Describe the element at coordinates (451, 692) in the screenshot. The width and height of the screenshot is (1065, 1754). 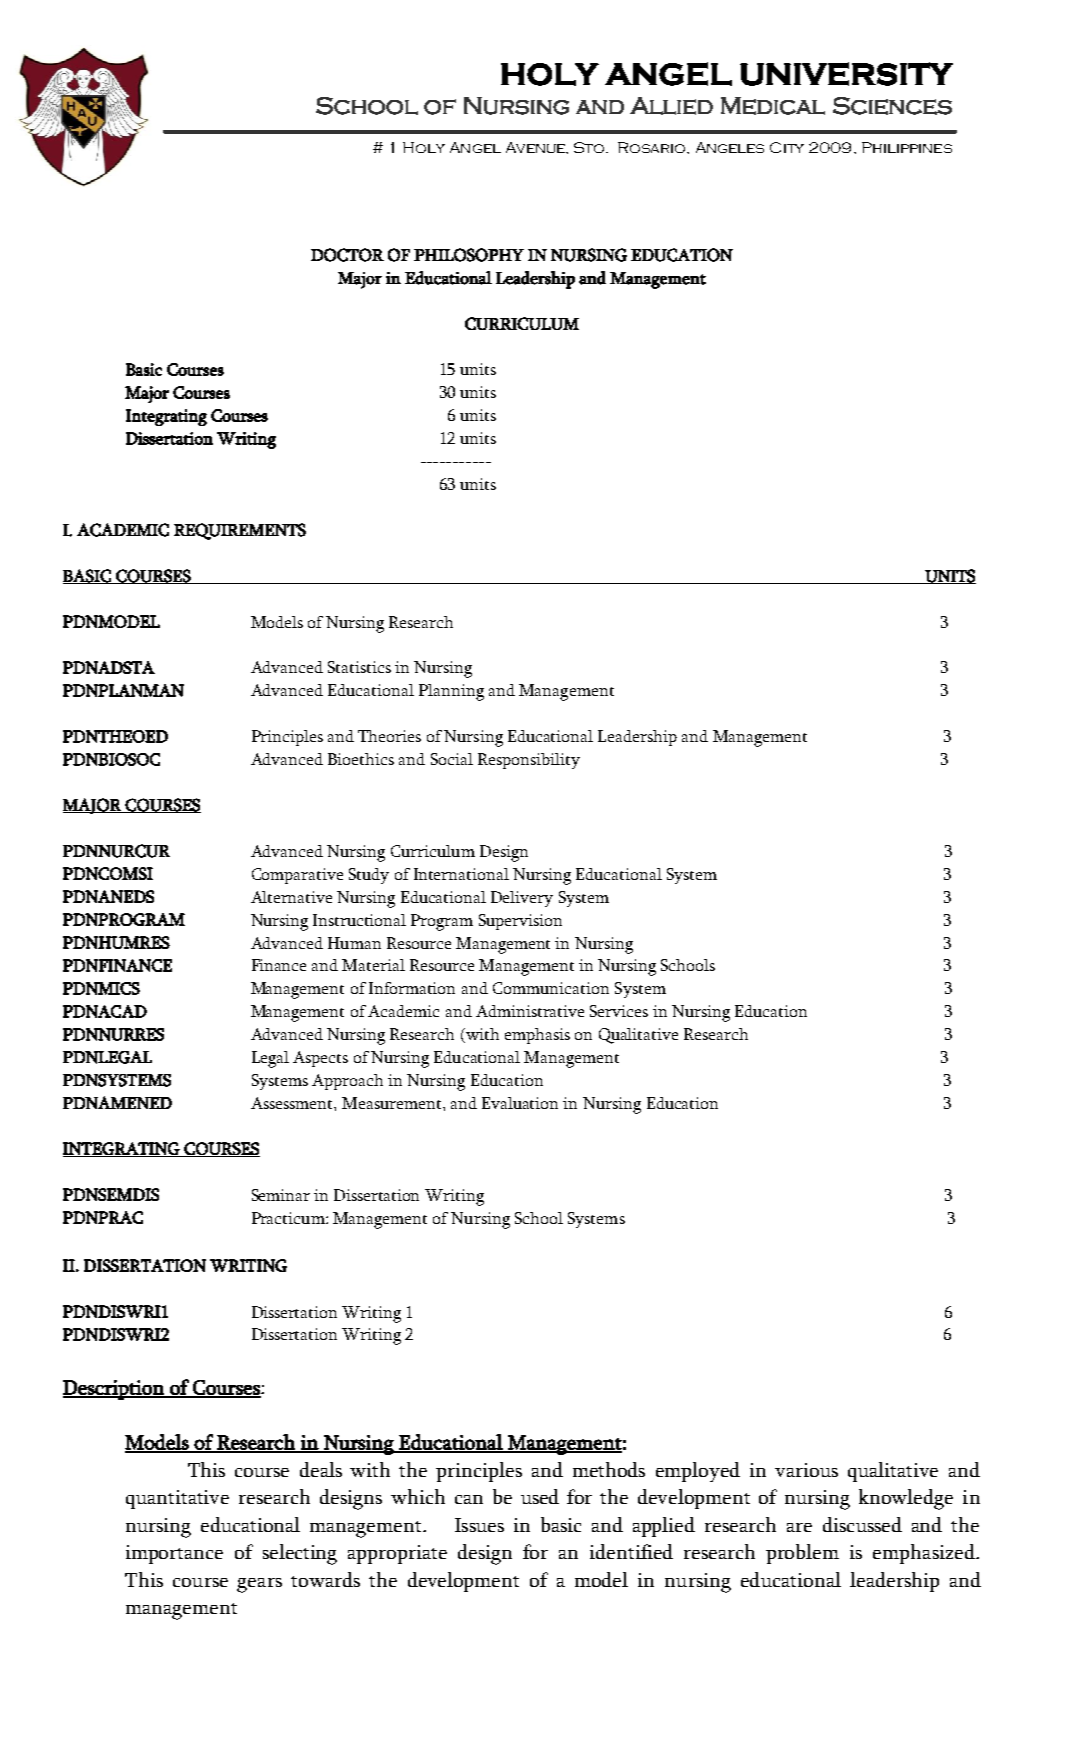
I see `Planning` at that location.
